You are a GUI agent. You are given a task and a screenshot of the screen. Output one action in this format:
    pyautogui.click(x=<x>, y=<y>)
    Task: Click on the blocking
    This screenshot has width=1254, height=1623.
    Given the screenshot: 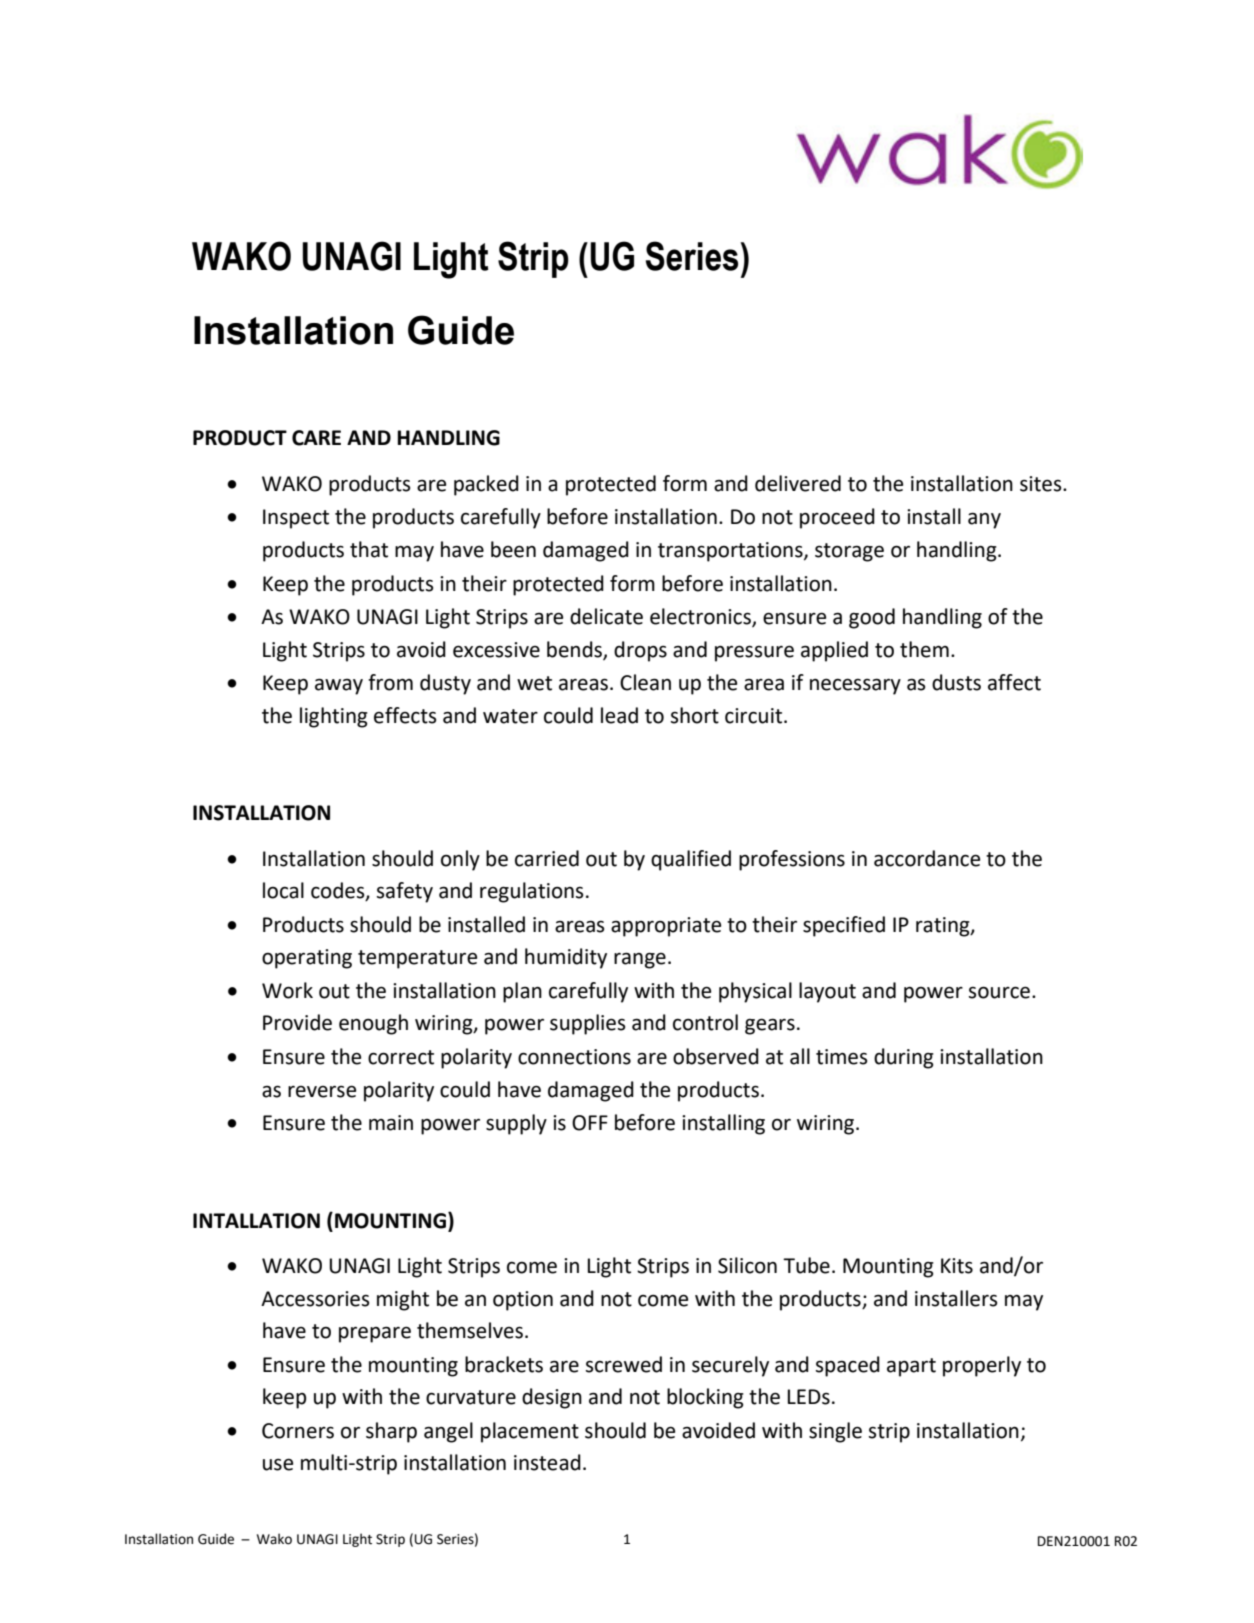 What is the action you would take?
    pyautogui.click(x=705, y=1398)
